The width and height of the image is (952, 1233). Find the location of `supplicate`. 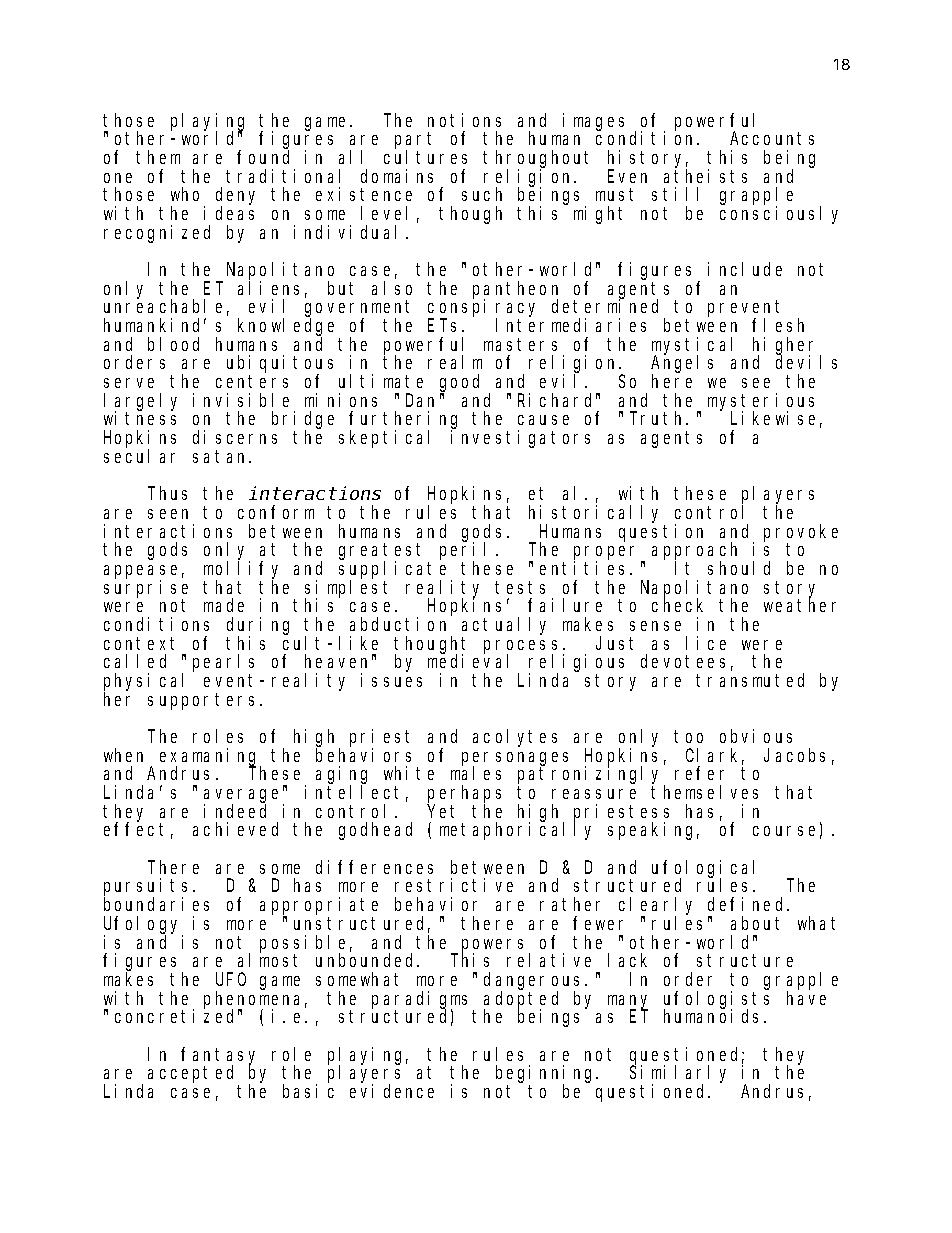

supplicate is located at coordinates (395, 571).
